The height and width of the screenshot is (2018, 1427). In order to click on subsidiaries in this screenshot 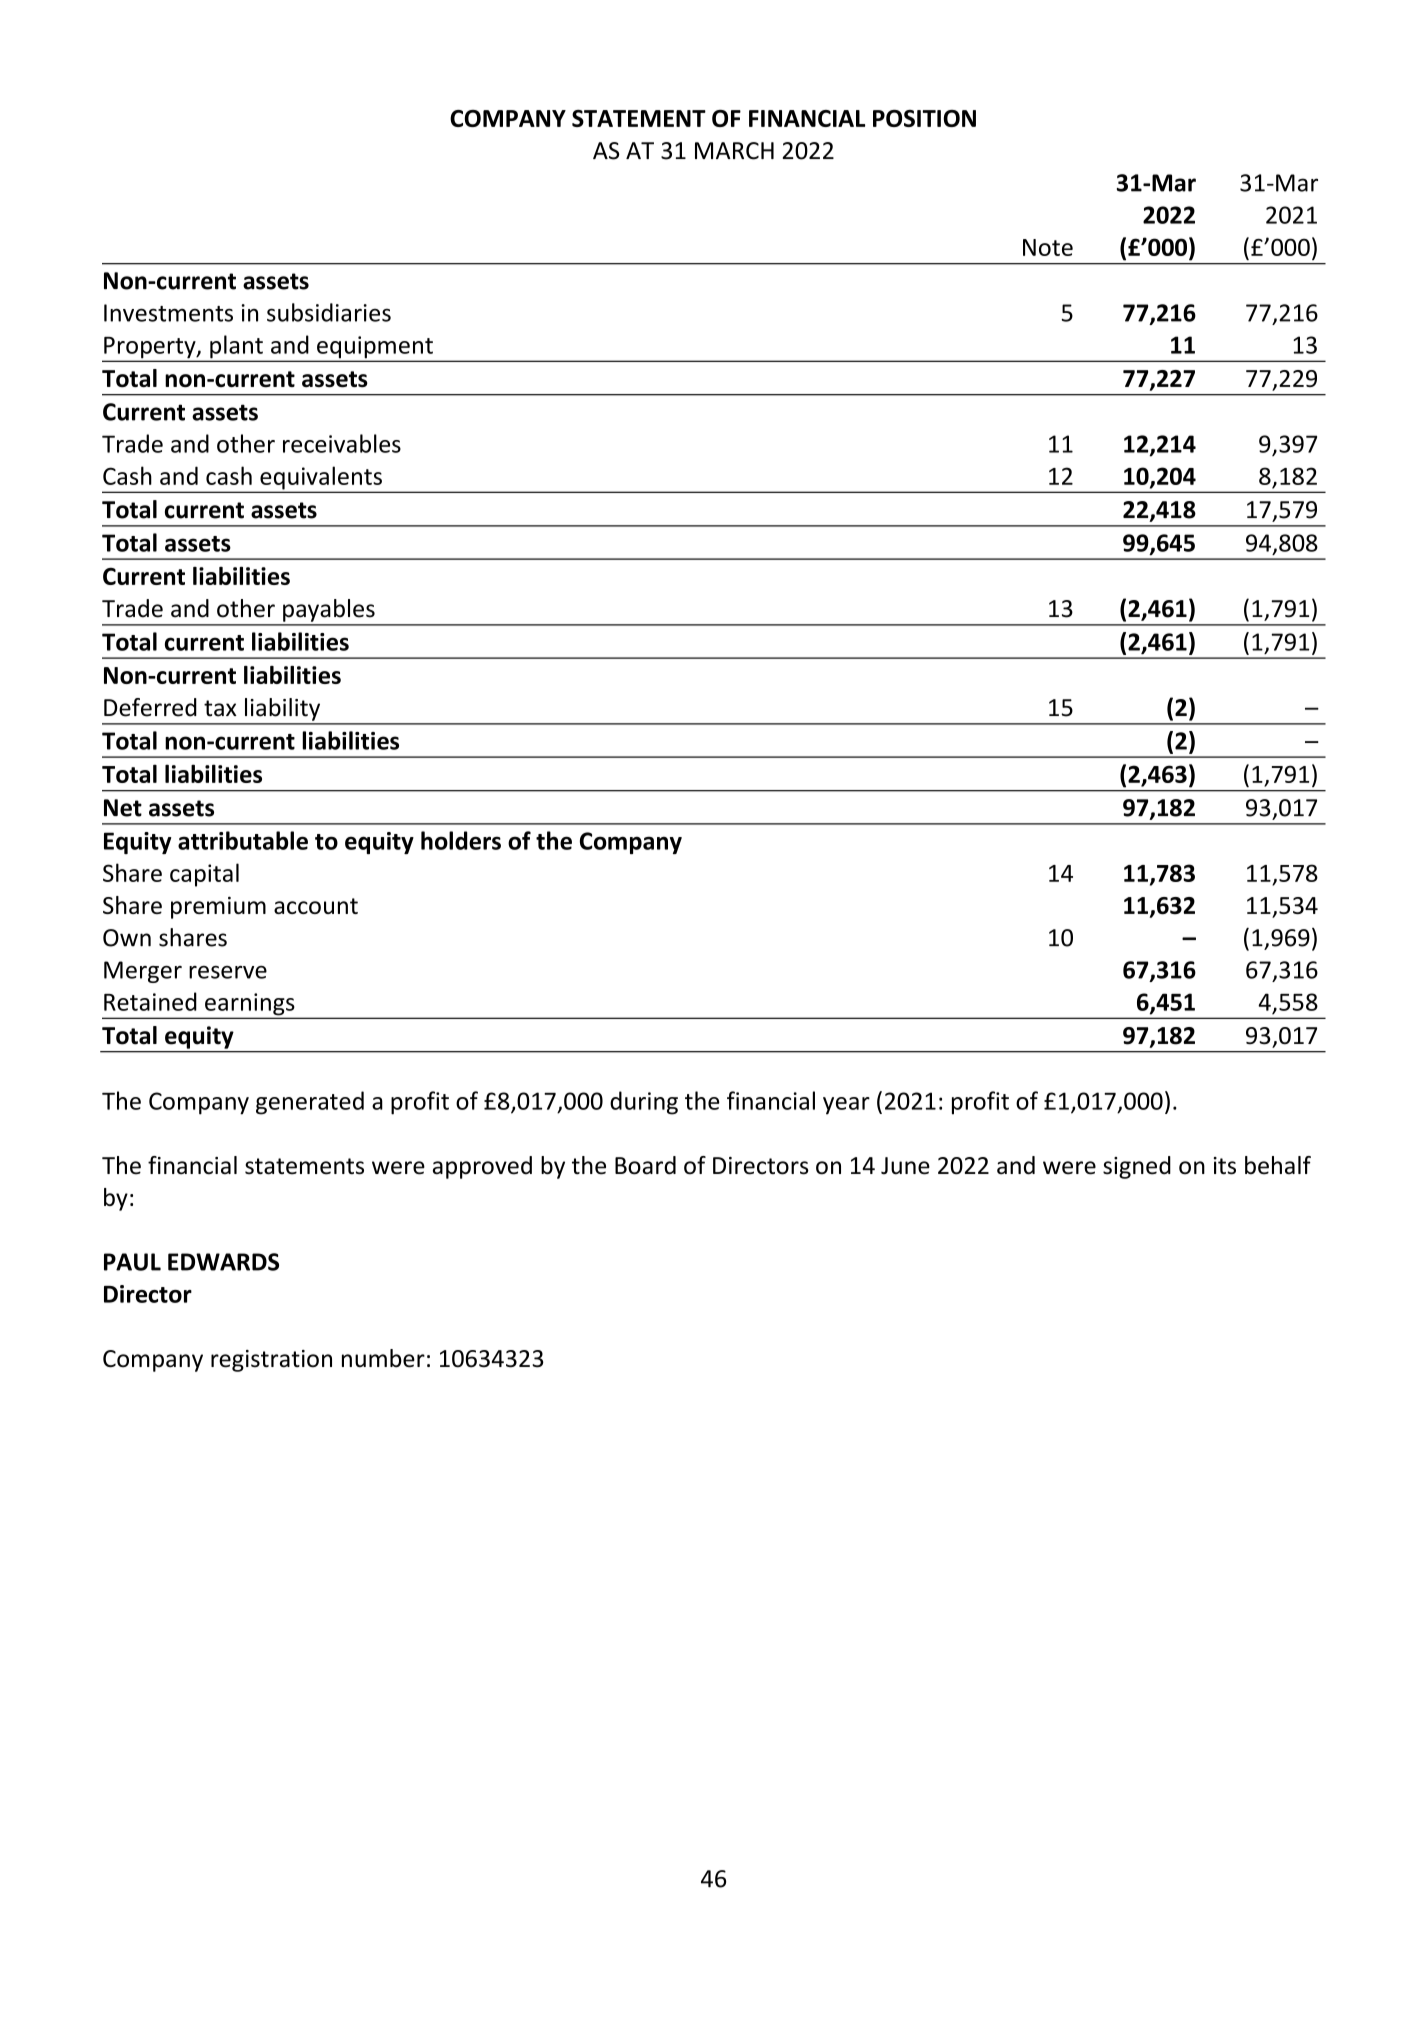, I will do `click(329, 312)`.
